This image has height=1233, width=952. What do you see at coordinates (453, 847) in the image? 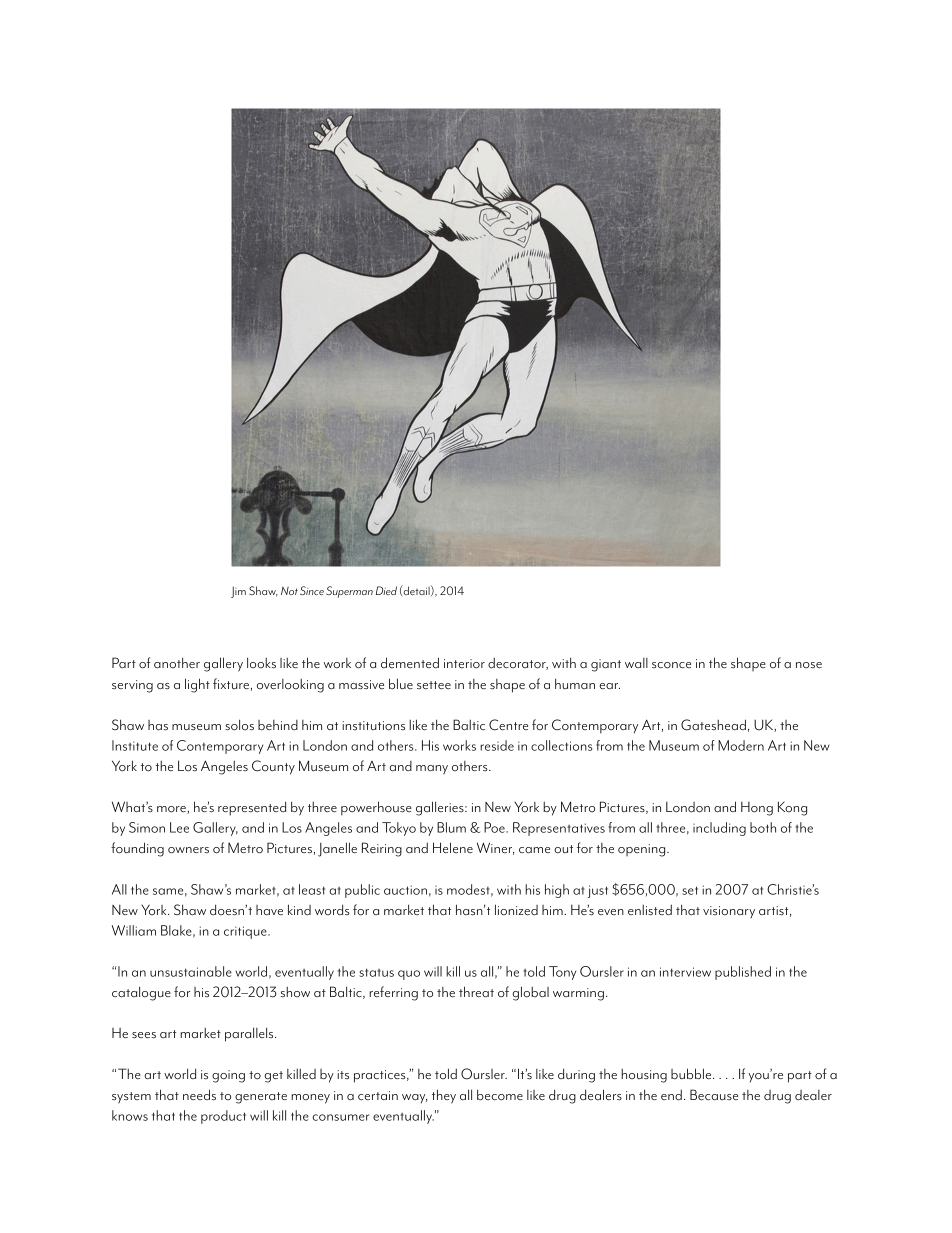
I see `Helene` at bounding box center [453, 847].
